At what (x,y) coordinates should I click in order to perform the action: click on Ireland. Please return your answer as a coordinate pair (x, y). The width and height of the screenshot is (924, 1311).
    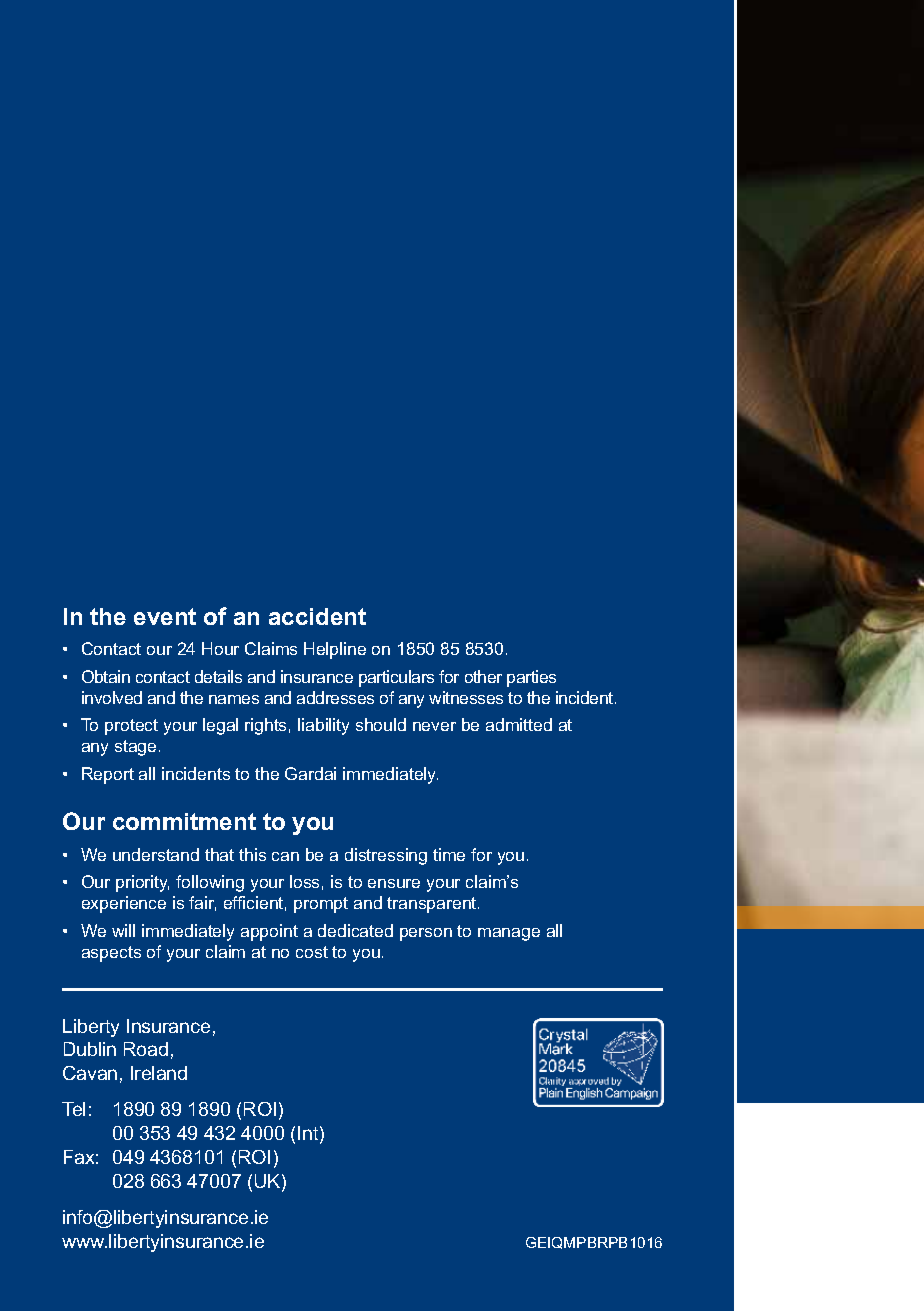
    Looking at the image, I should click on (159, 1073).
